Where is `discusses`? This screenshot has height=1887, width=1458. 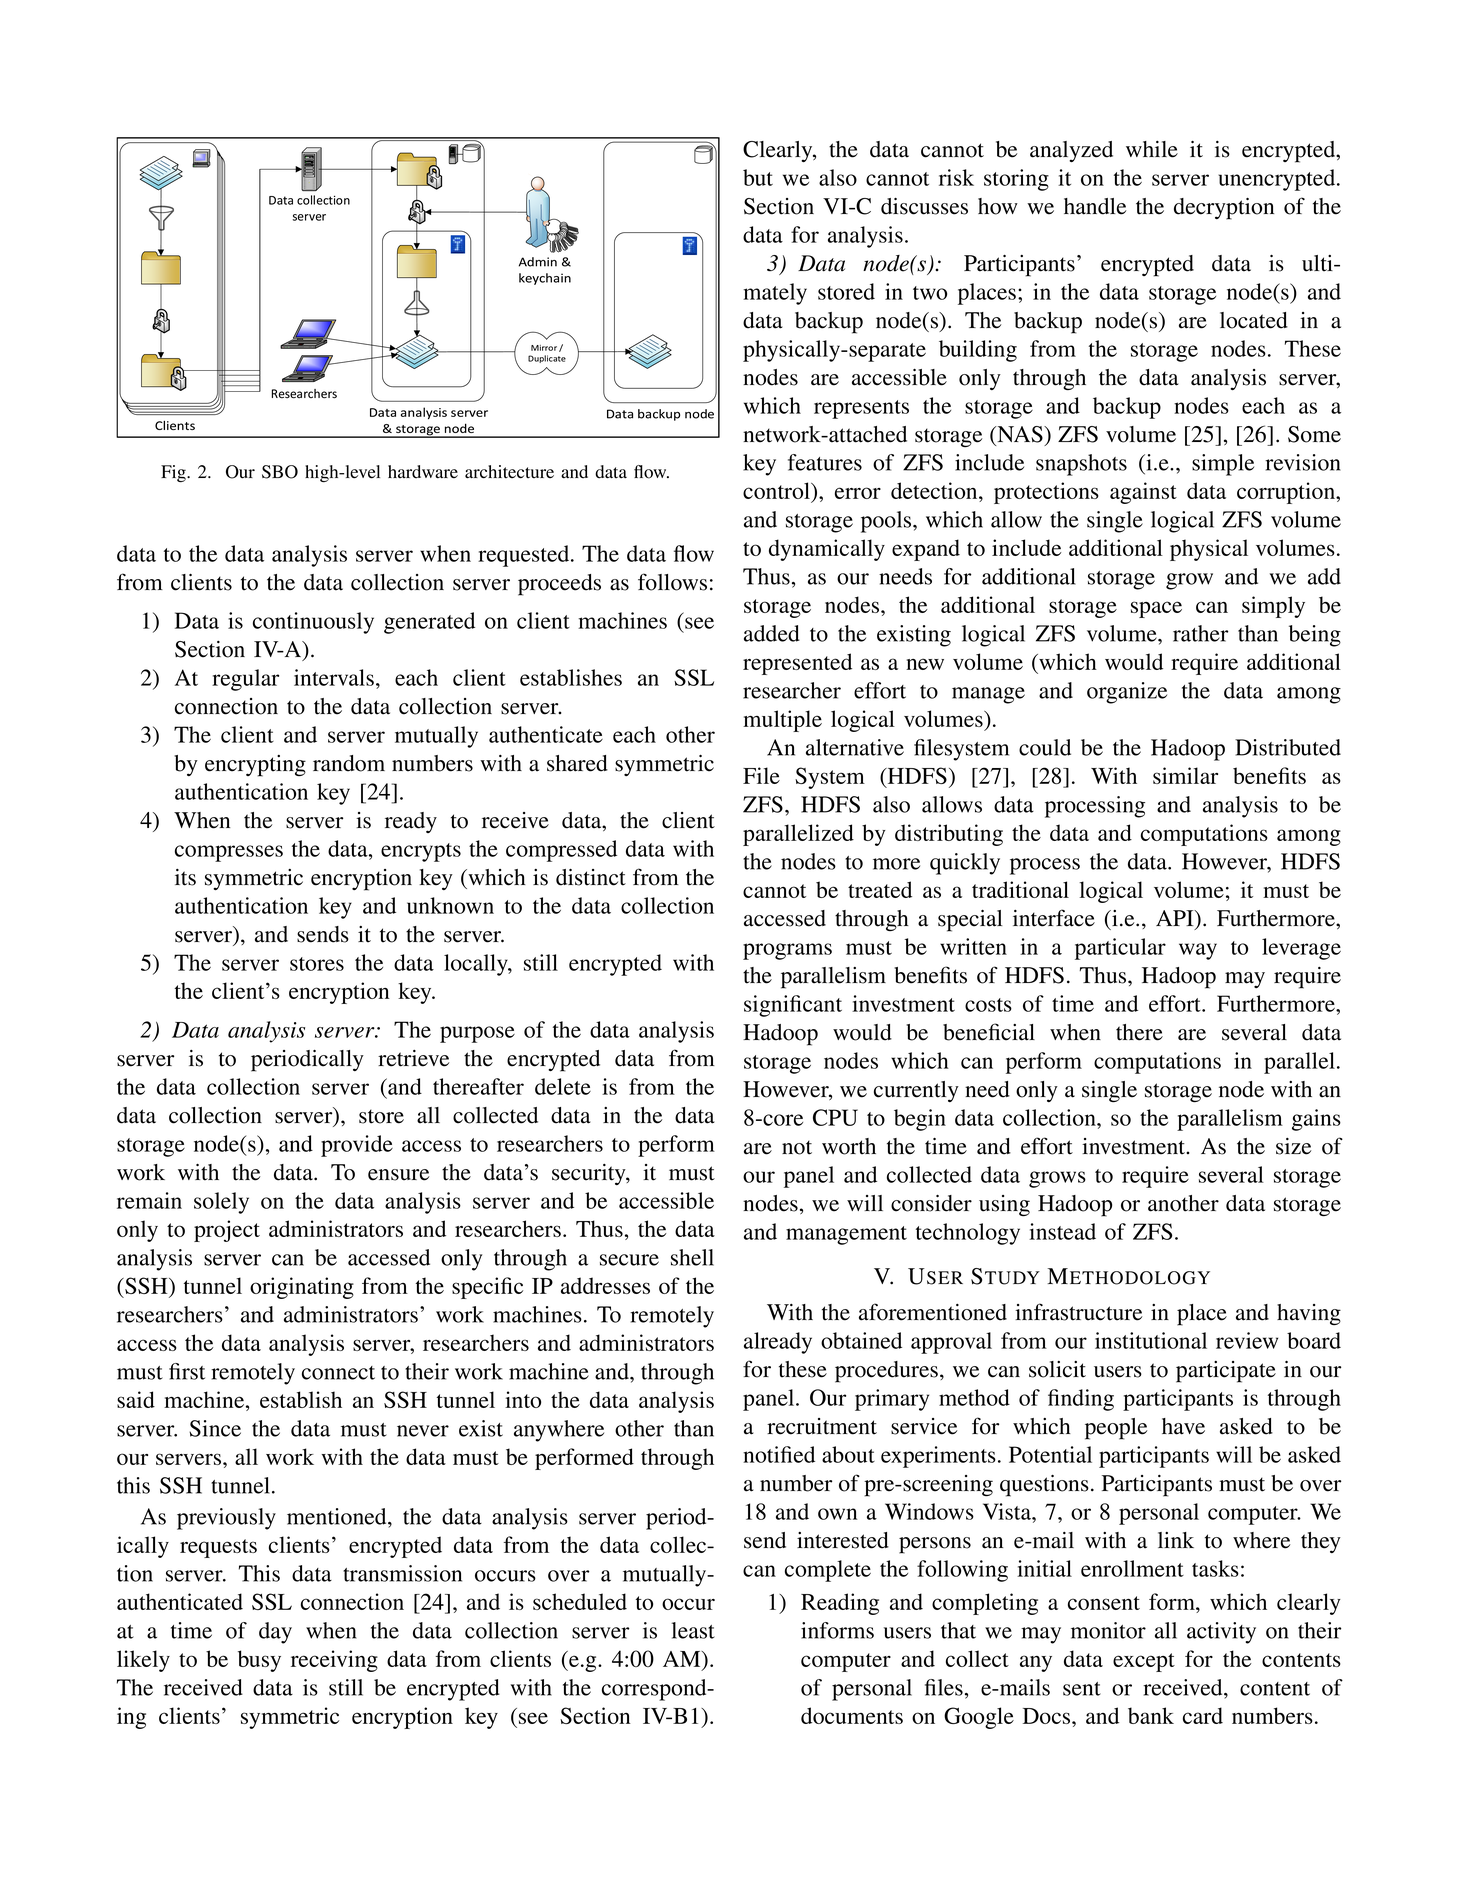 discusses is located at coordinates (924, 206).
